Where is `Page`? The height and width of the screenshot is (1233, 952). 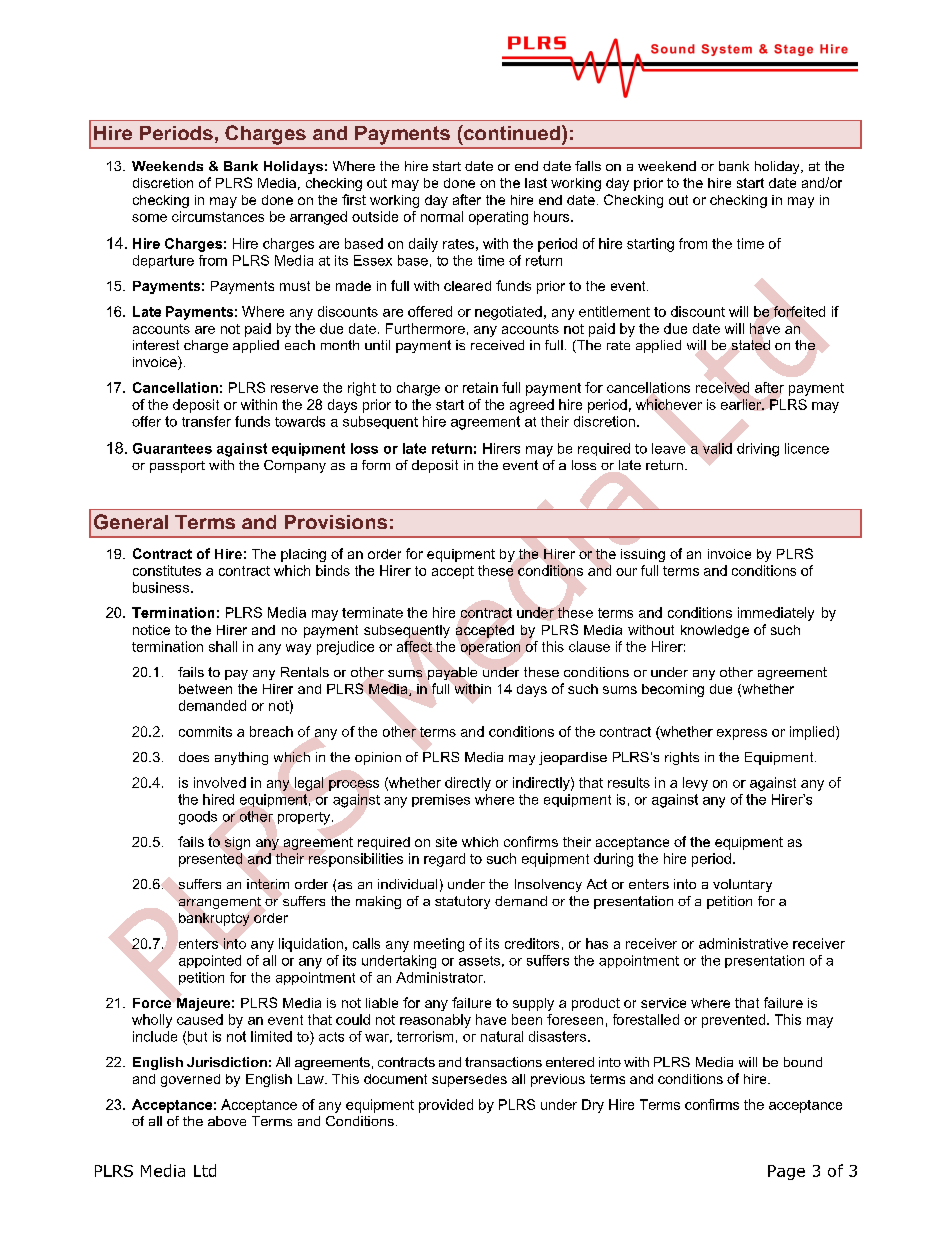
Page is located at coordinates (786, 1172).
